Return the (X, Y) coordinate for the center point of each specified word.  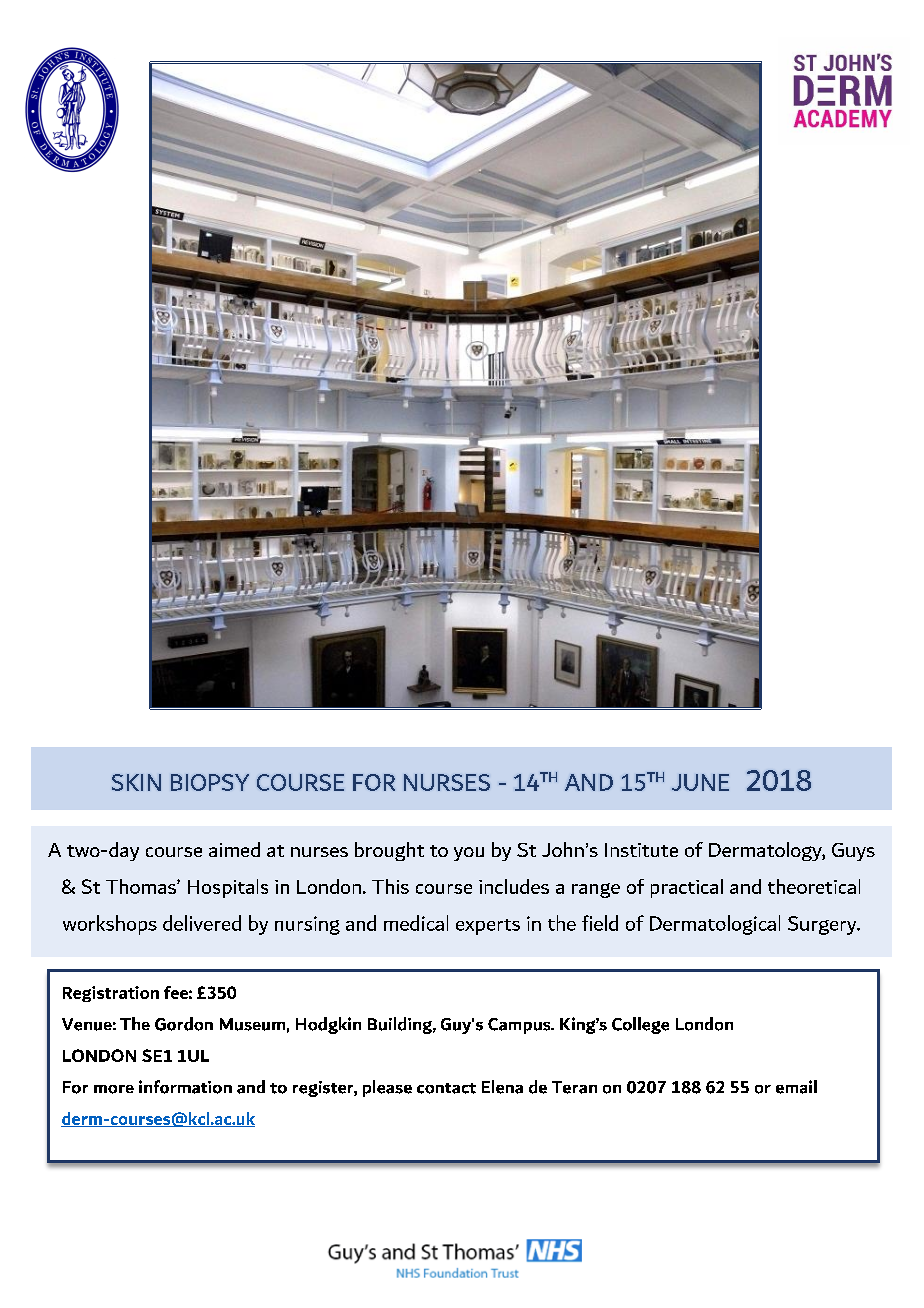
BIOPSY (210, 782)
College (640, 1025)
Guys (853, 852)
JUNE (700, 782)
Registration (111, 994)
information (185, 1087)
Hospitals (228, 888)
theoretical (814, 886)
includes (514, 886)
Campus (520, 1026)
